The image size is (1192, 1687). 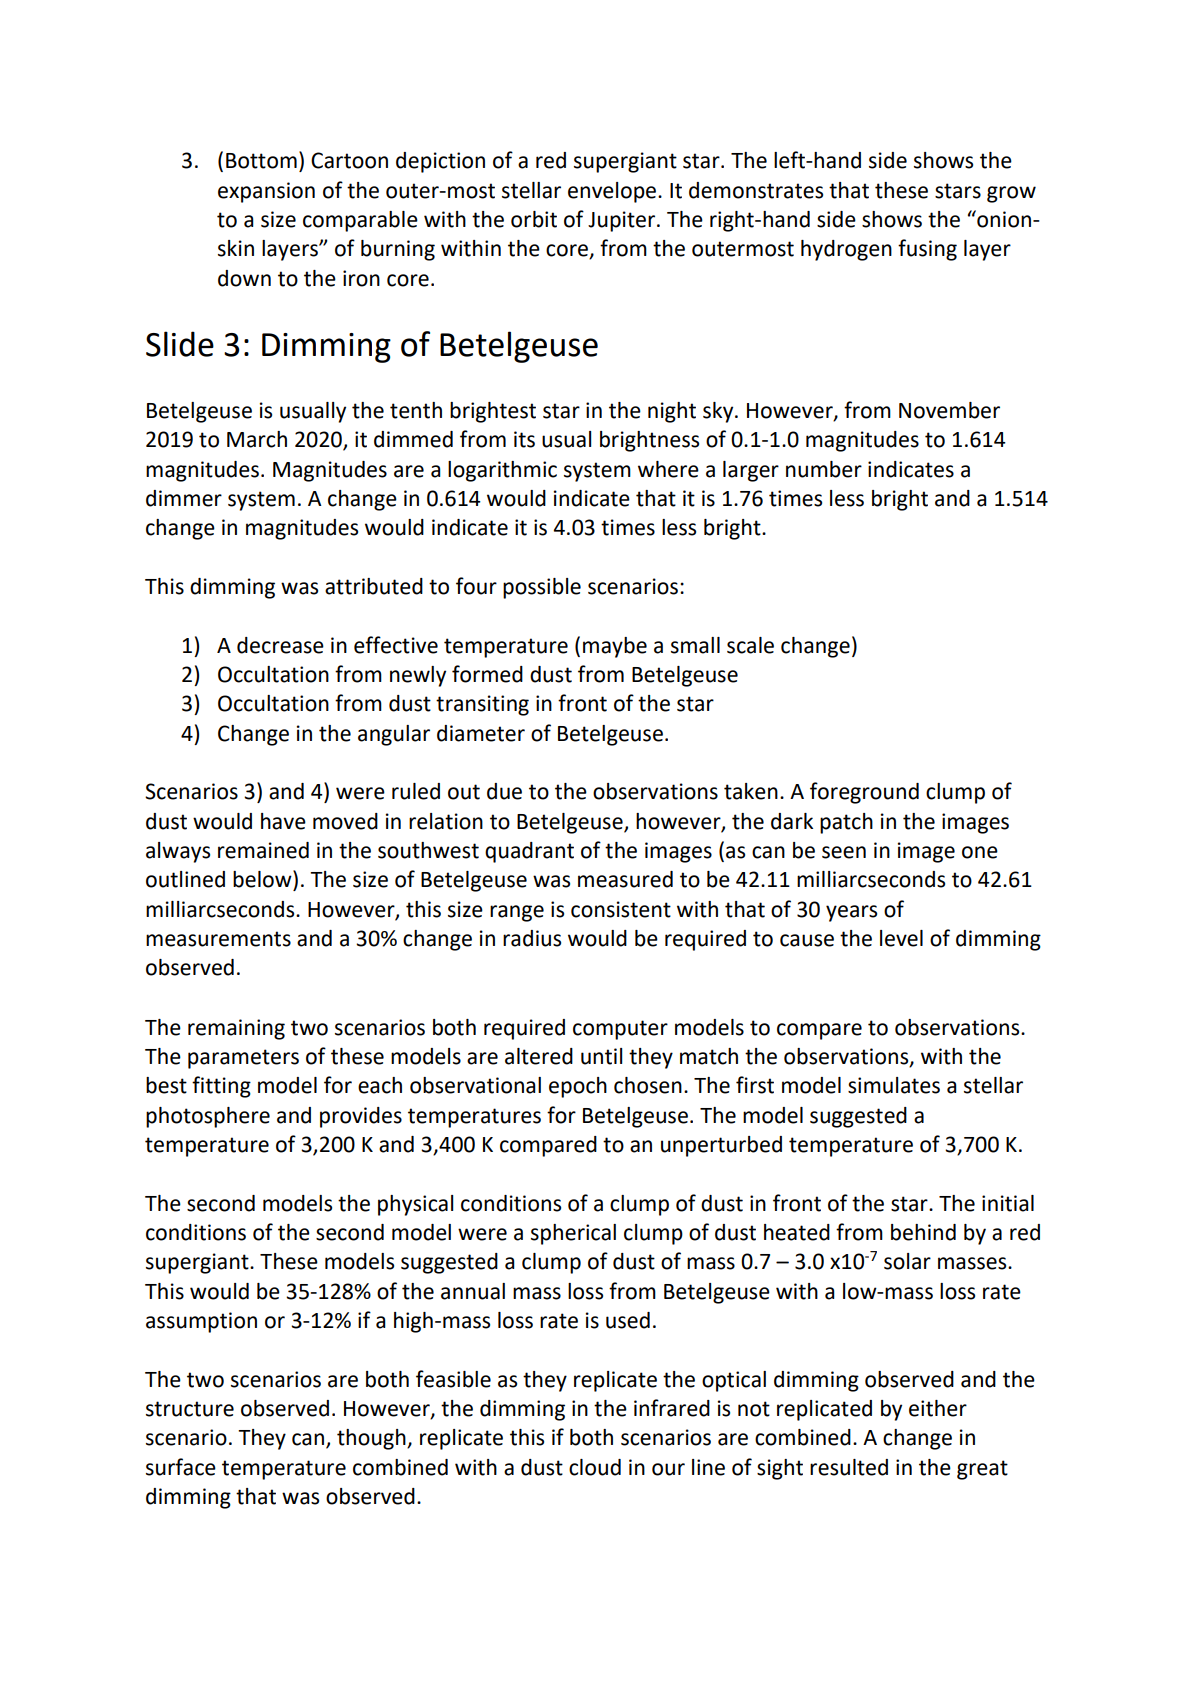 I want to click on have, so click(x=283, y=821).
